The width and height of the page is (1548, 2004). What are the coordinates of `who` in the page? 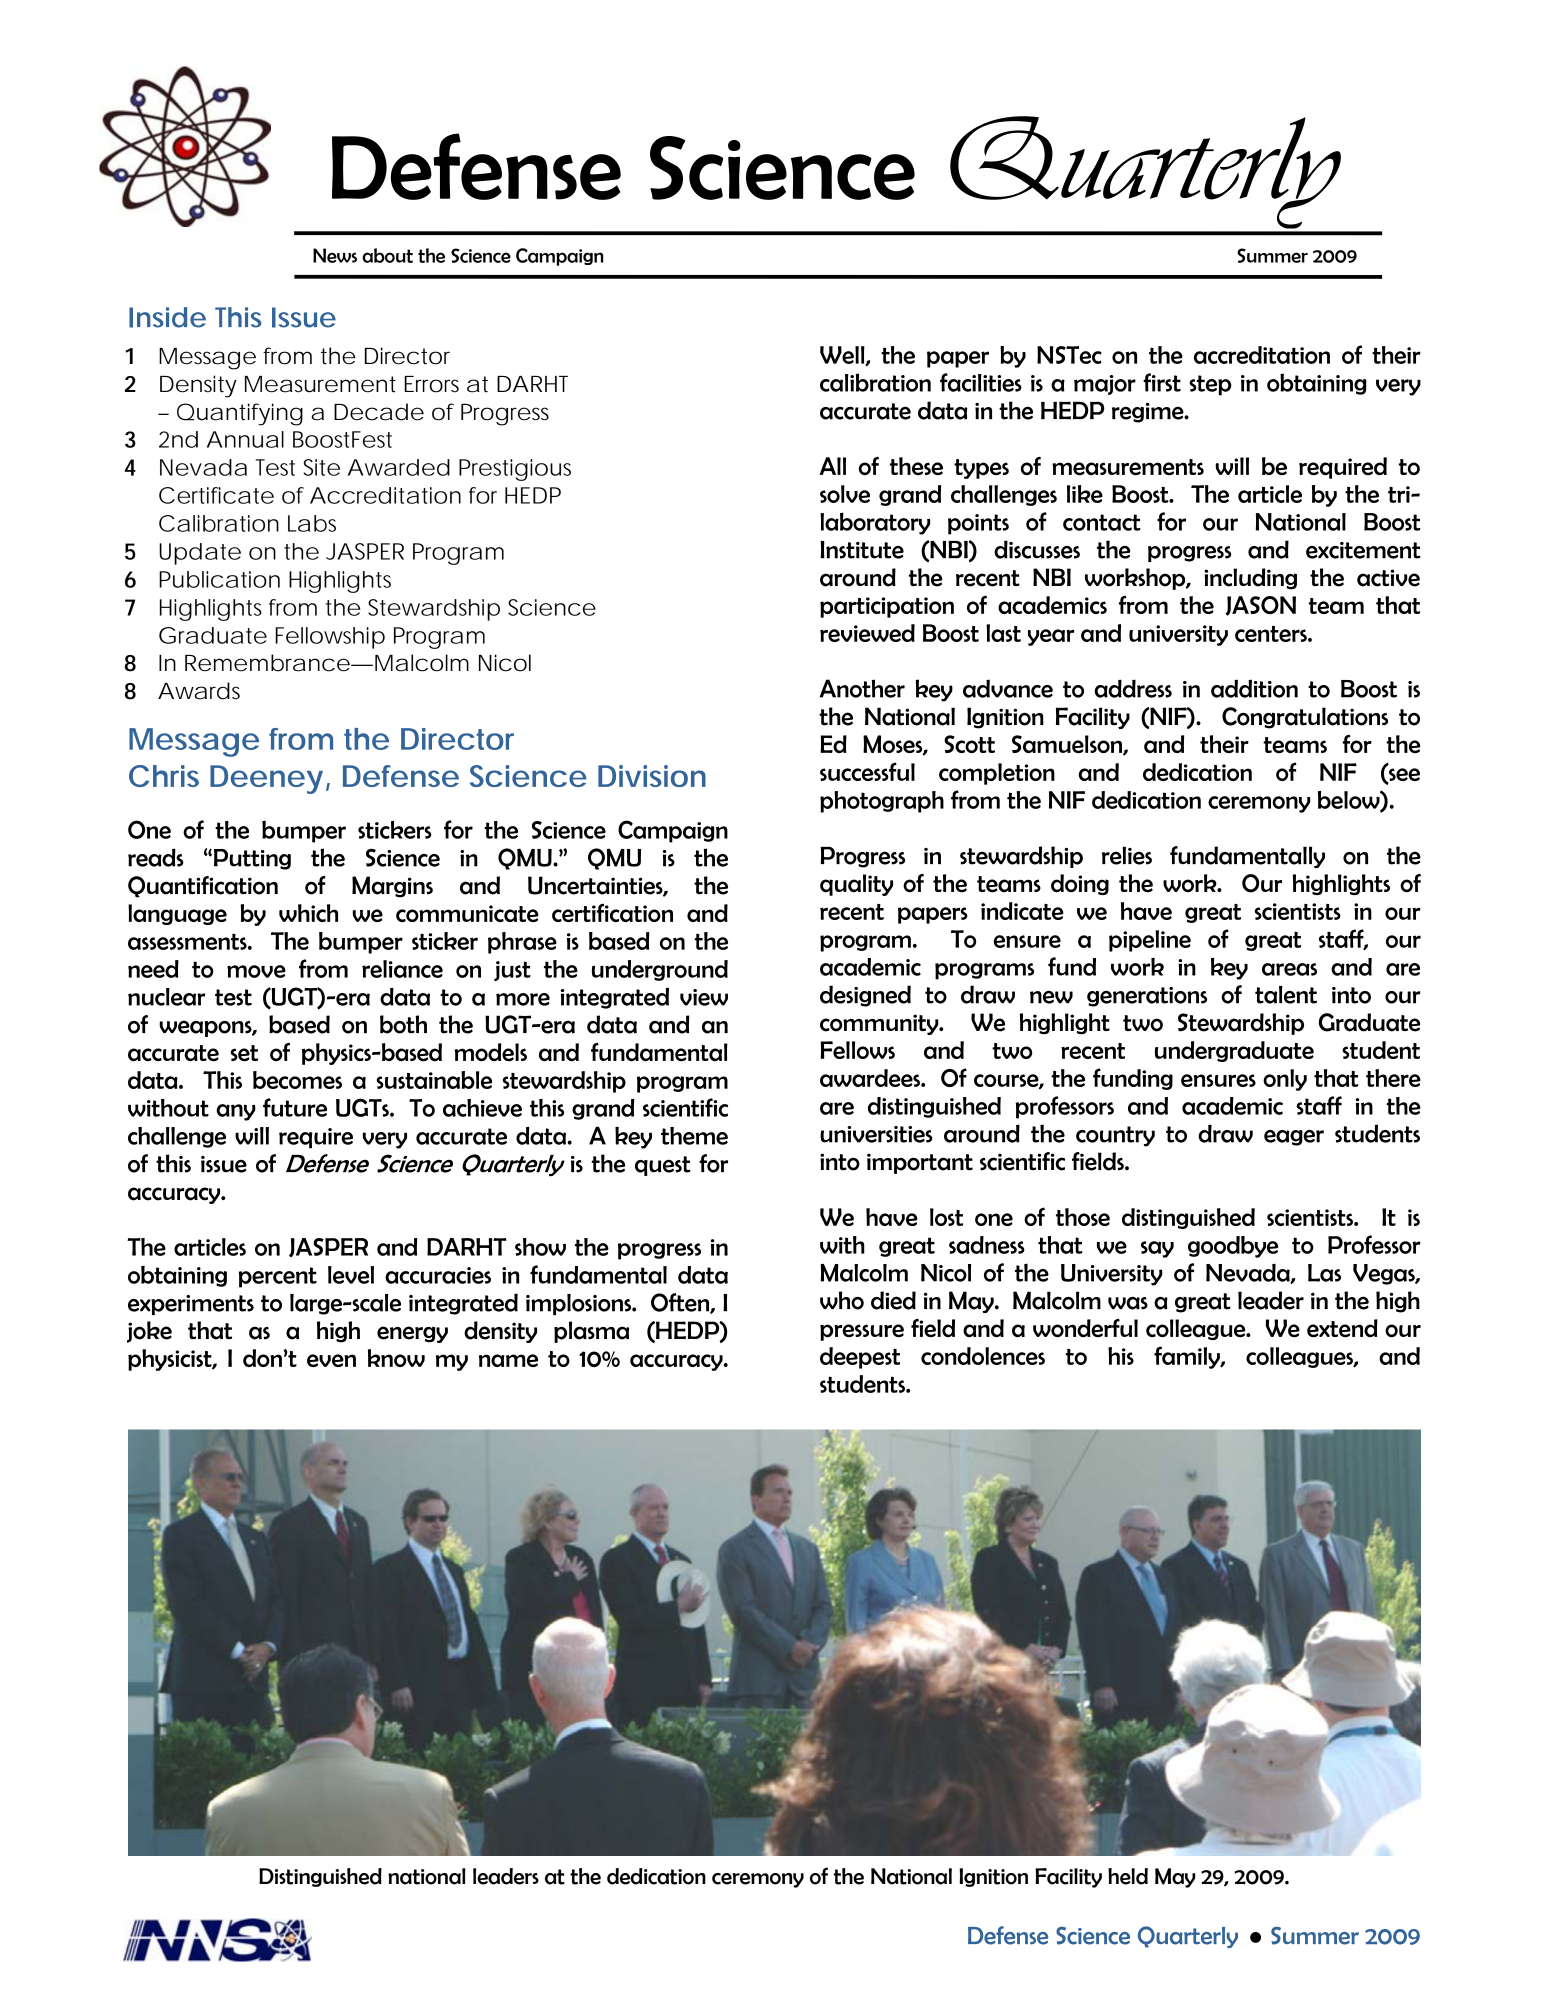 It's located at (842, 1300).
